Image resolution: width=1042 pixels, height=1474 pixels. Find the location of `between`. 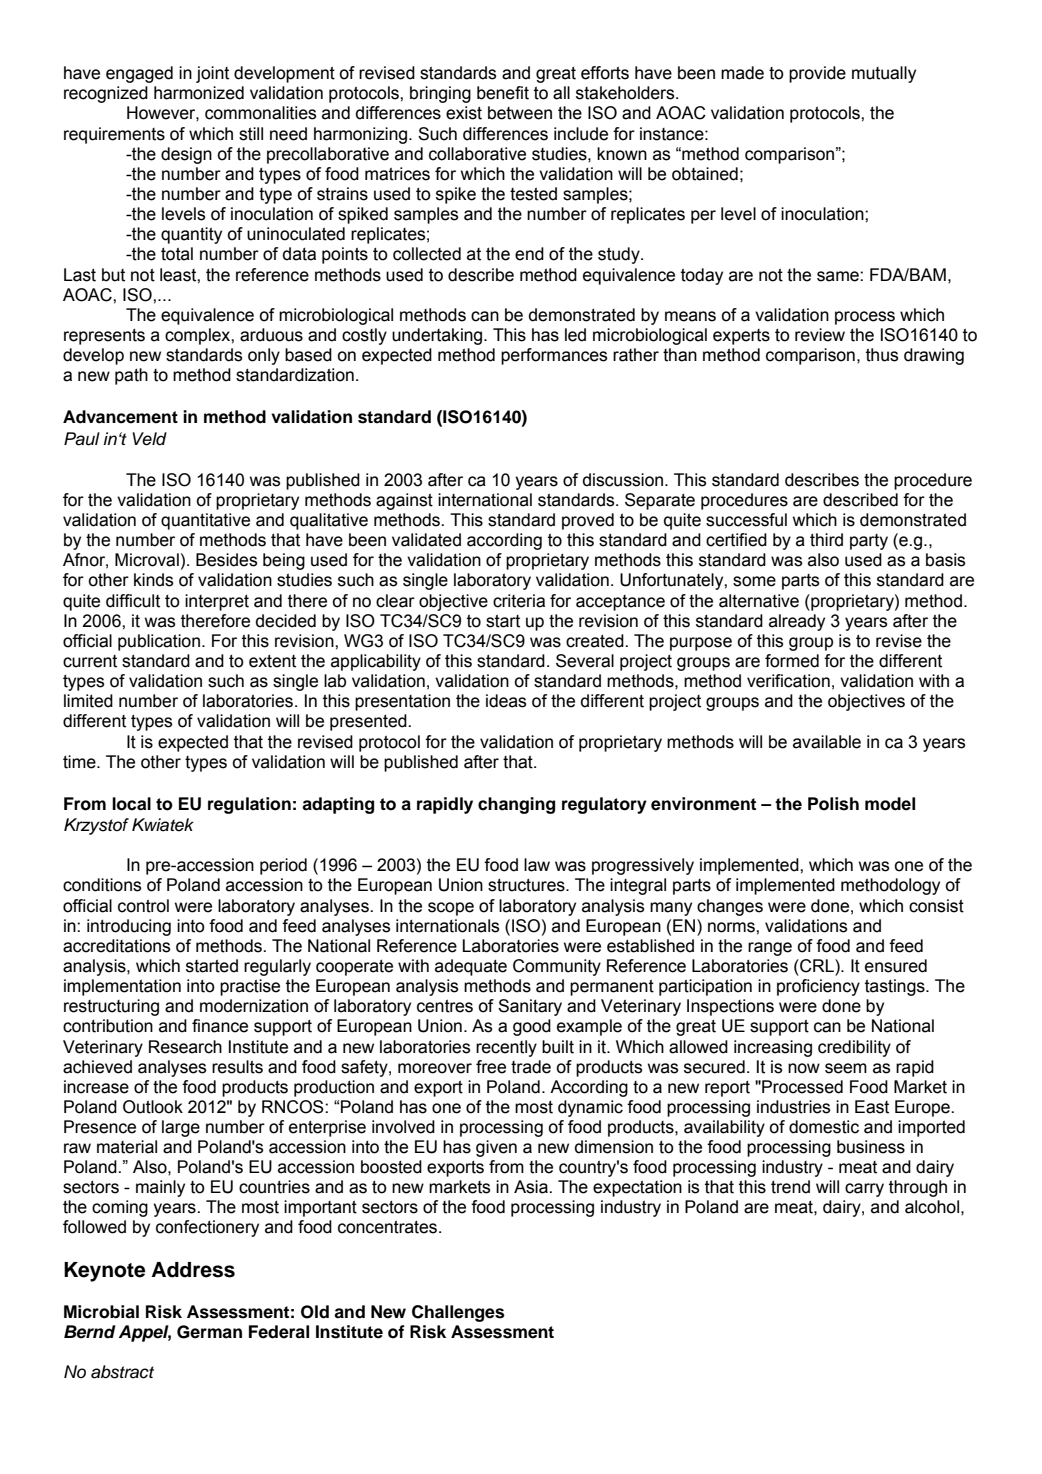

between is located at coordinates (520, 113).
